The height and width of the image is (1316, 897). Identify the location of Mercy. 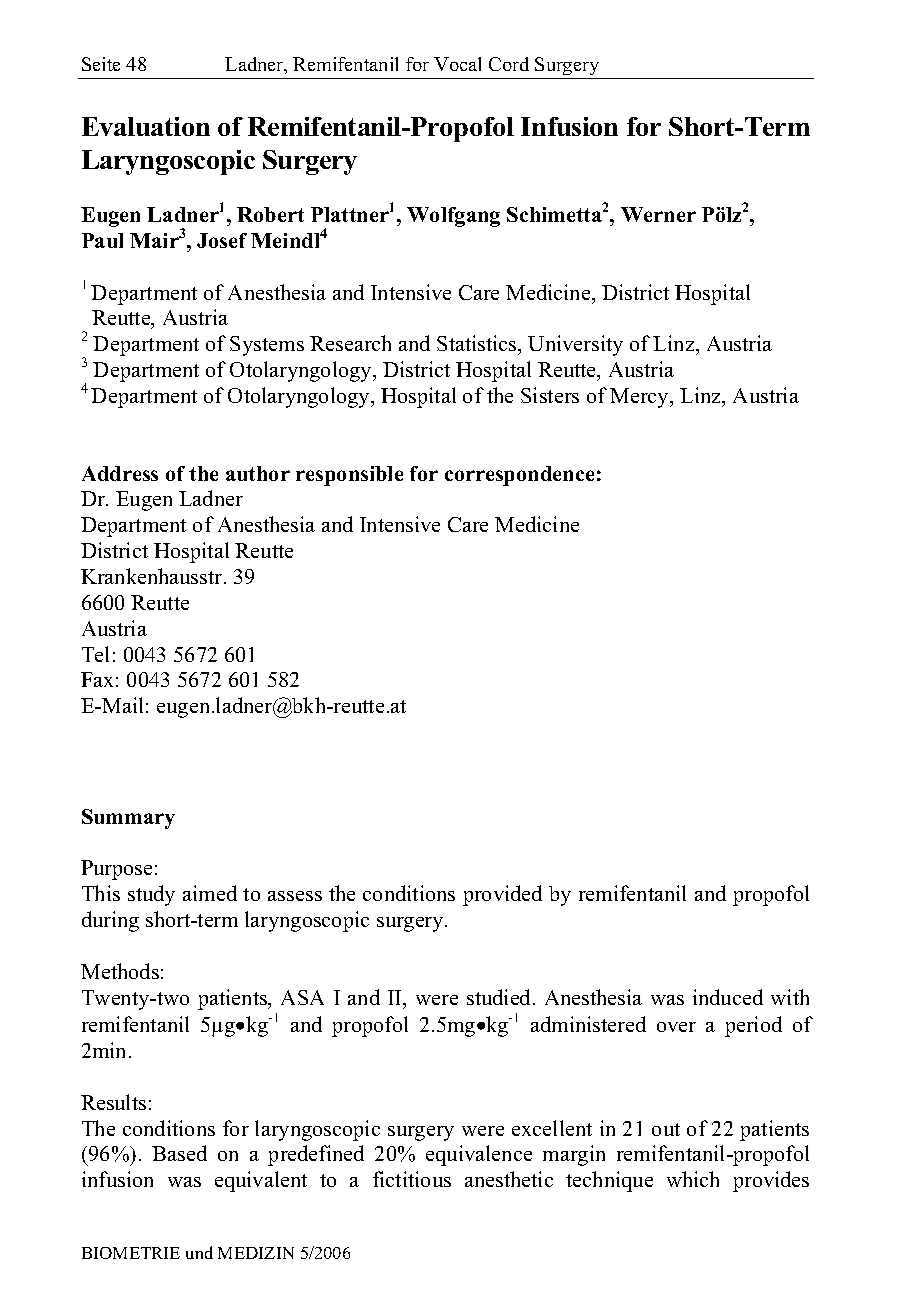
(640, 398).
